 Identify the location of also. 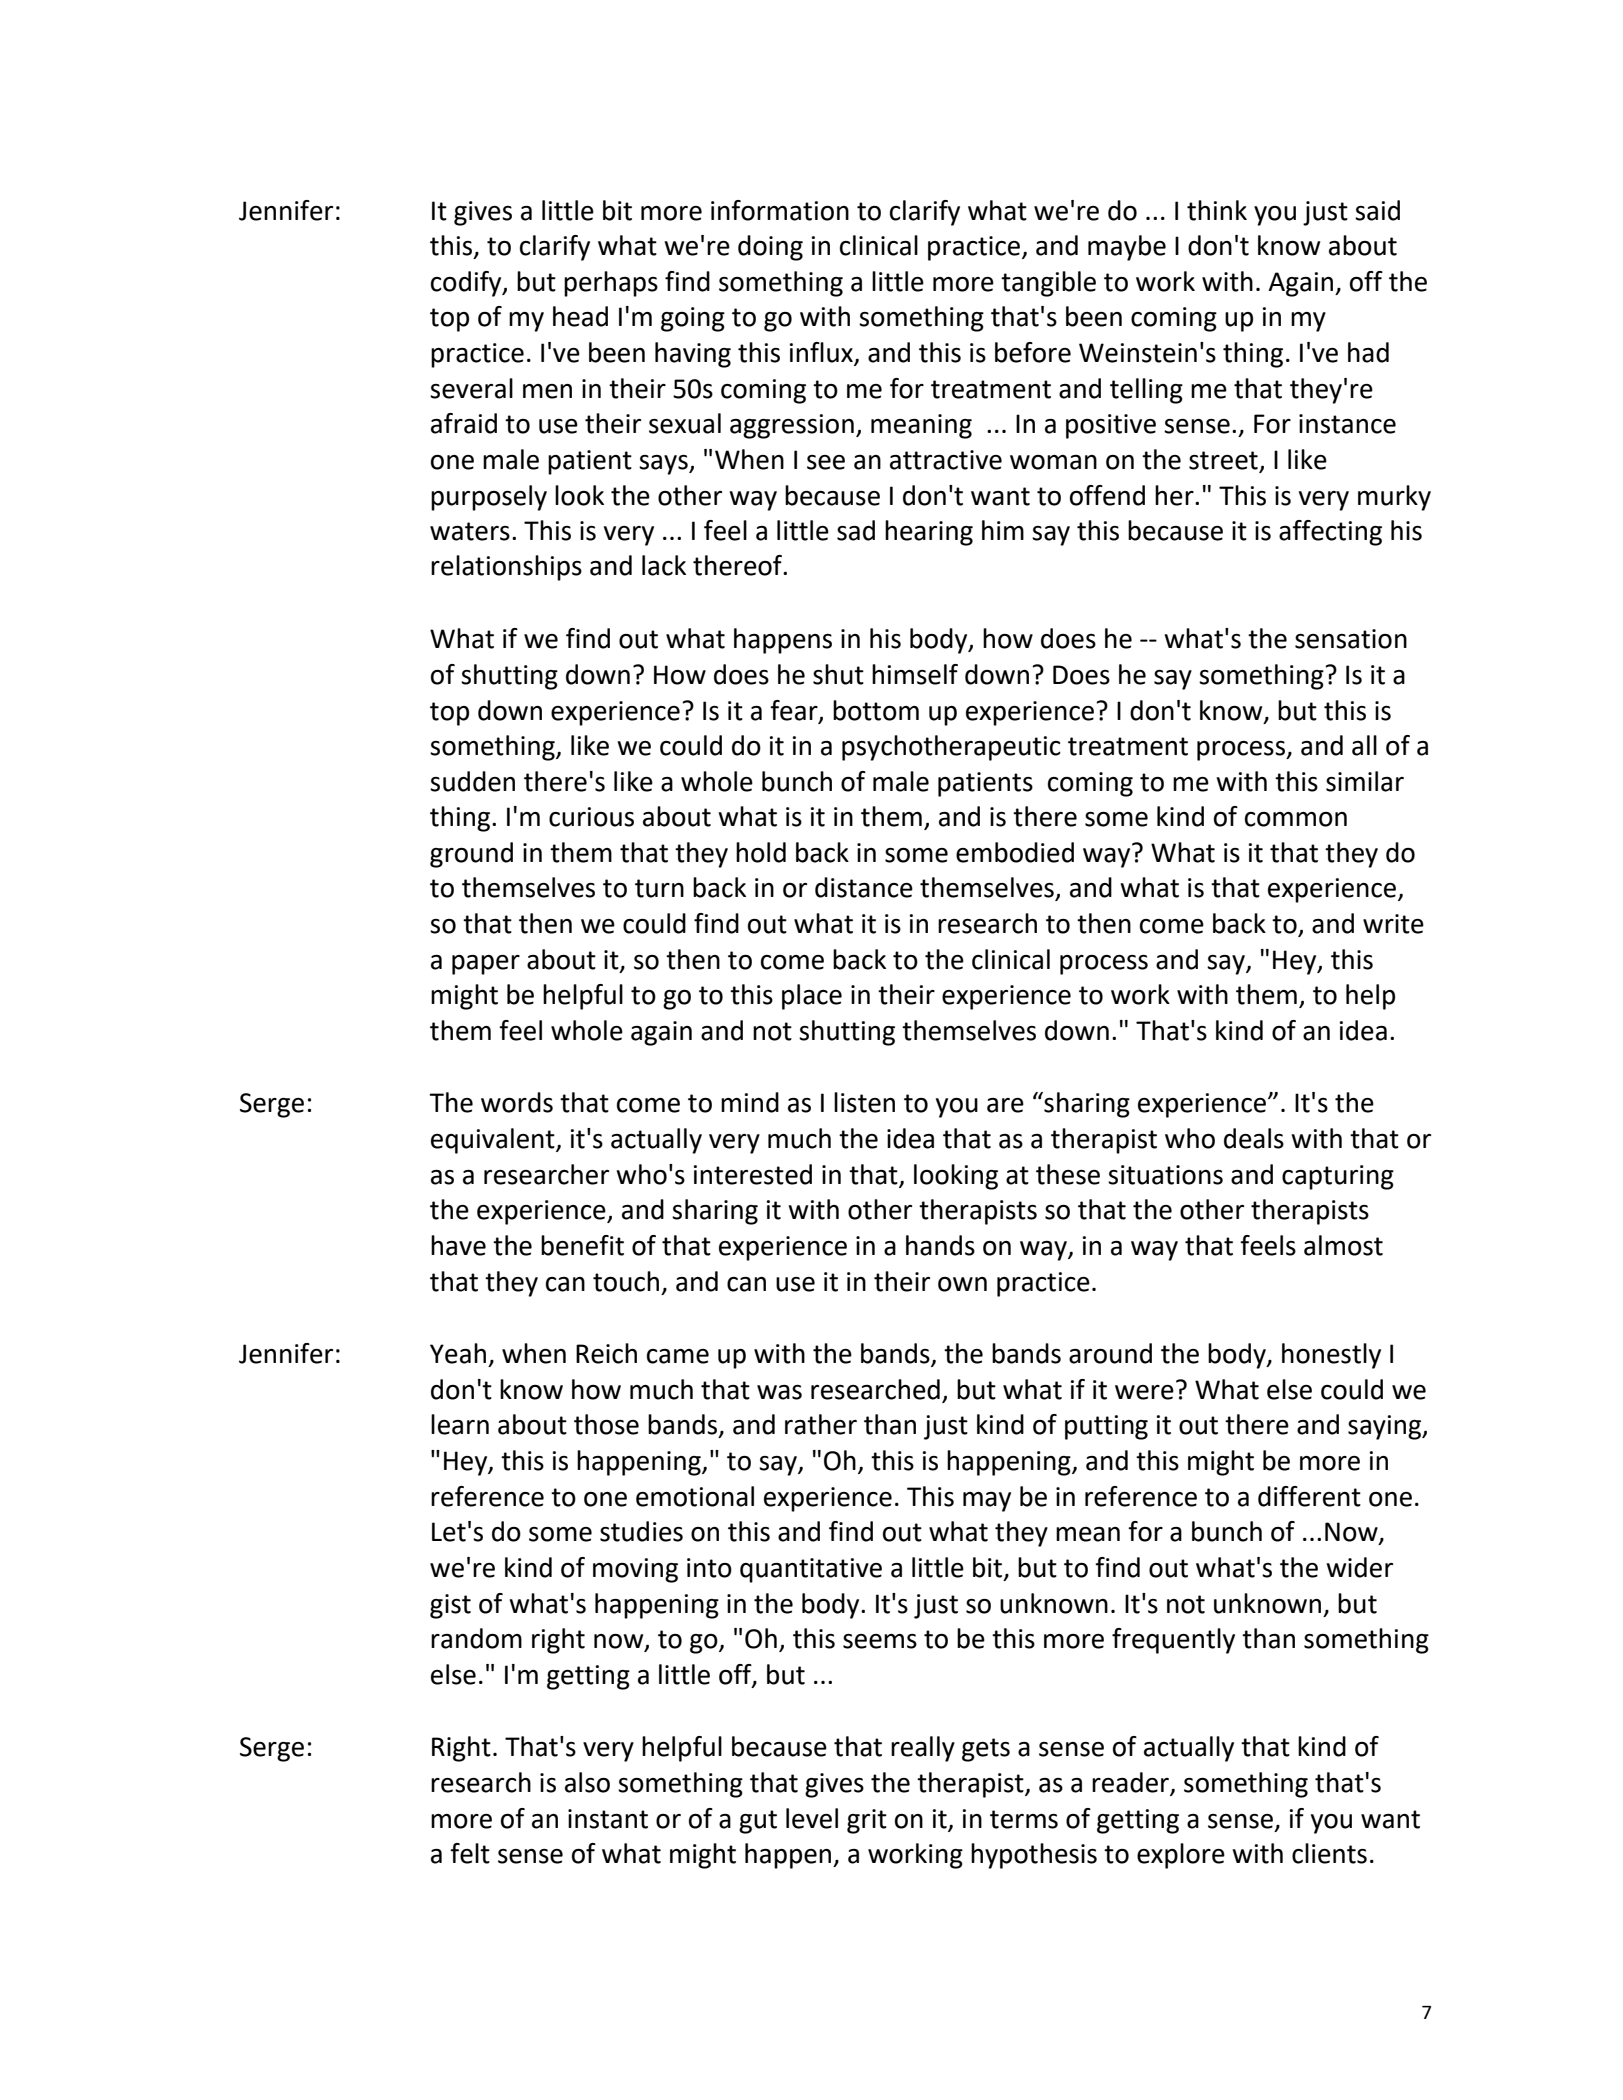
(587, 1782).
